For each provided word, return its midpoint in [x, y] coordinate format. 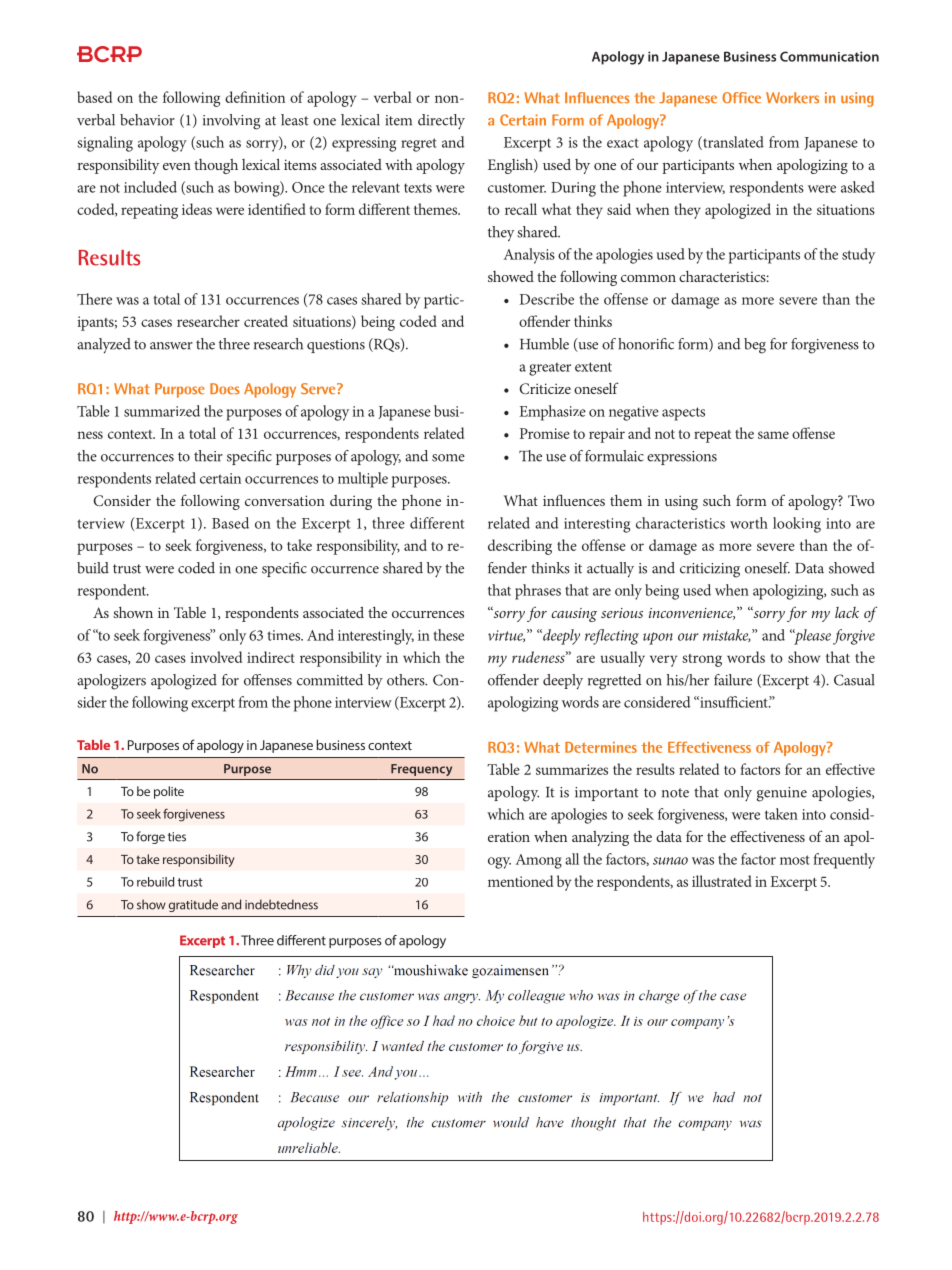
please [812, 637]
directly [441, 121]
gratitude [193, 905]
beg [755, 346]
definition [255, 97]
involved [216, 657]
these [448, 635]
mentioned [520, 881]
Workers [792, 98]
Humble [544, 344]
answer [171, 346]
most [795, 860]
